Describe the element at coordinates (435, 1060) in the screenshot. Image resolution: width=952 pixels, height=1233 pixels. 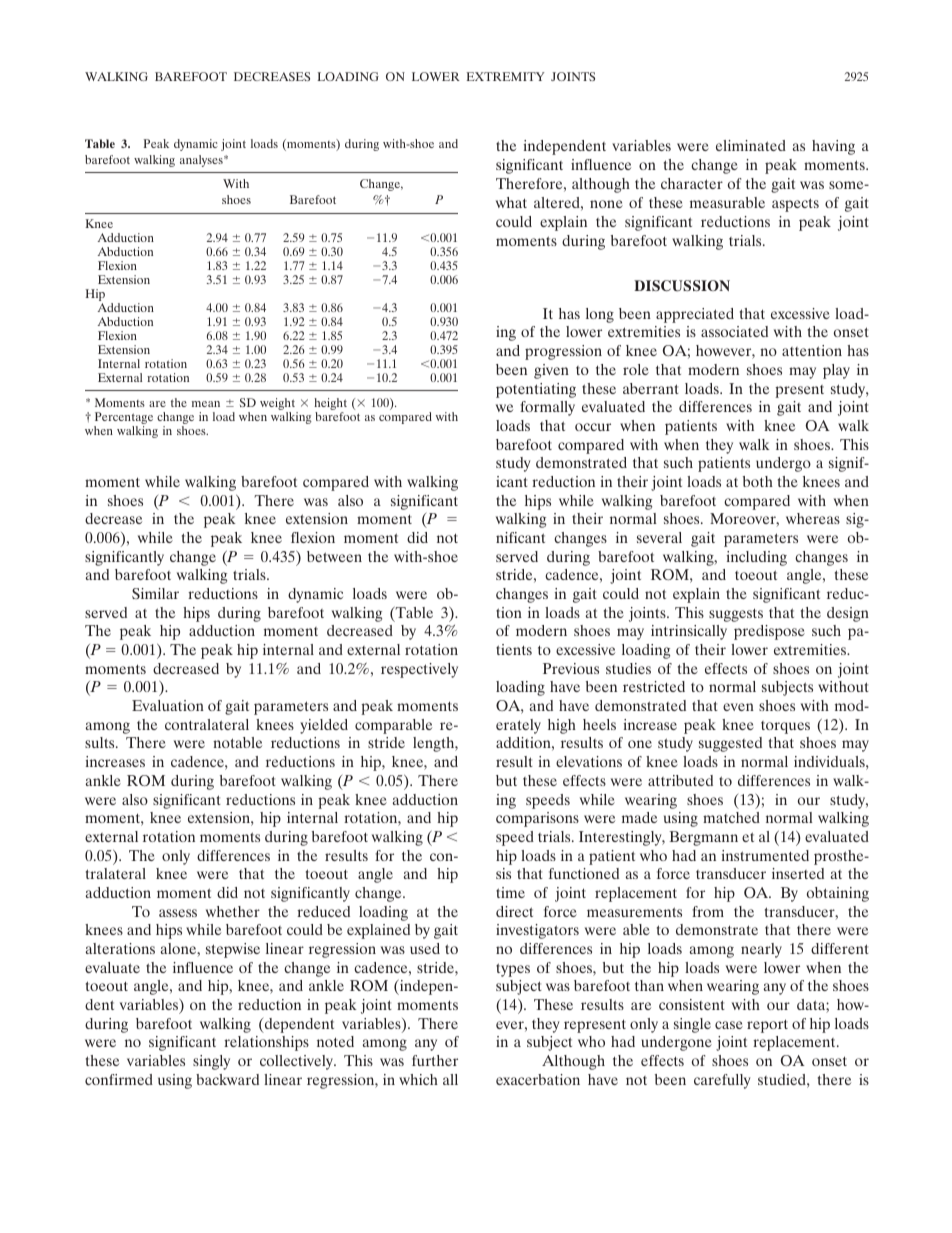
I see `further` at that location.
